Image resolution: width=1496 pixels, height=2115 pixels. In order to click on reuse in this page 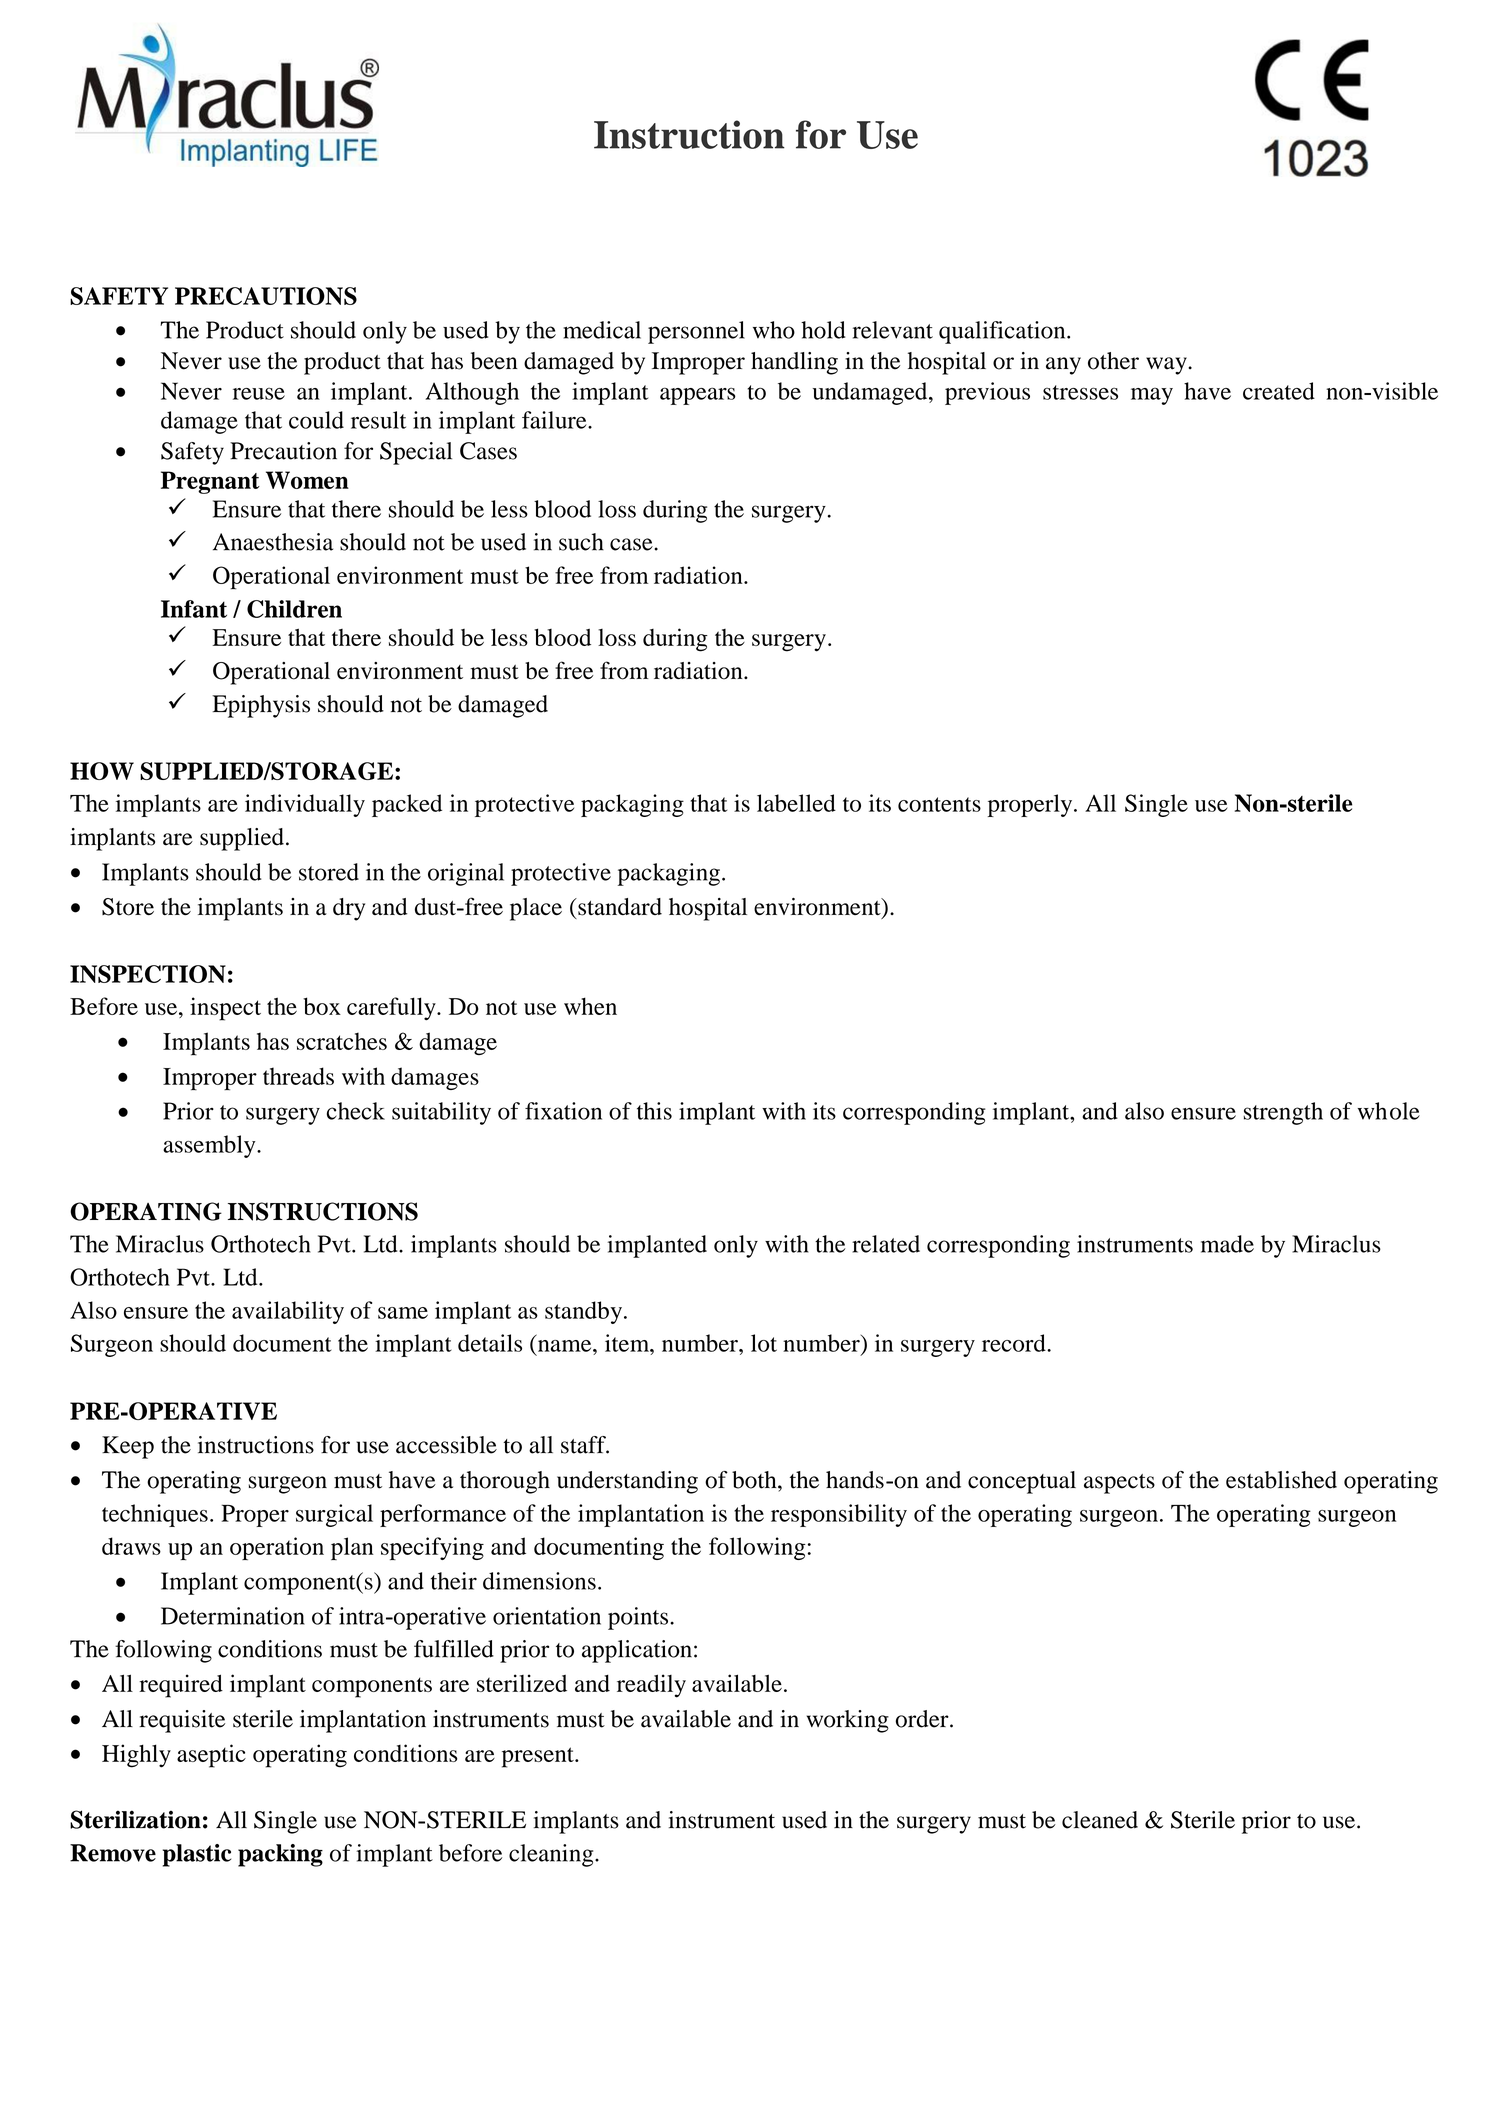, I will do `click(259, 394)`.
